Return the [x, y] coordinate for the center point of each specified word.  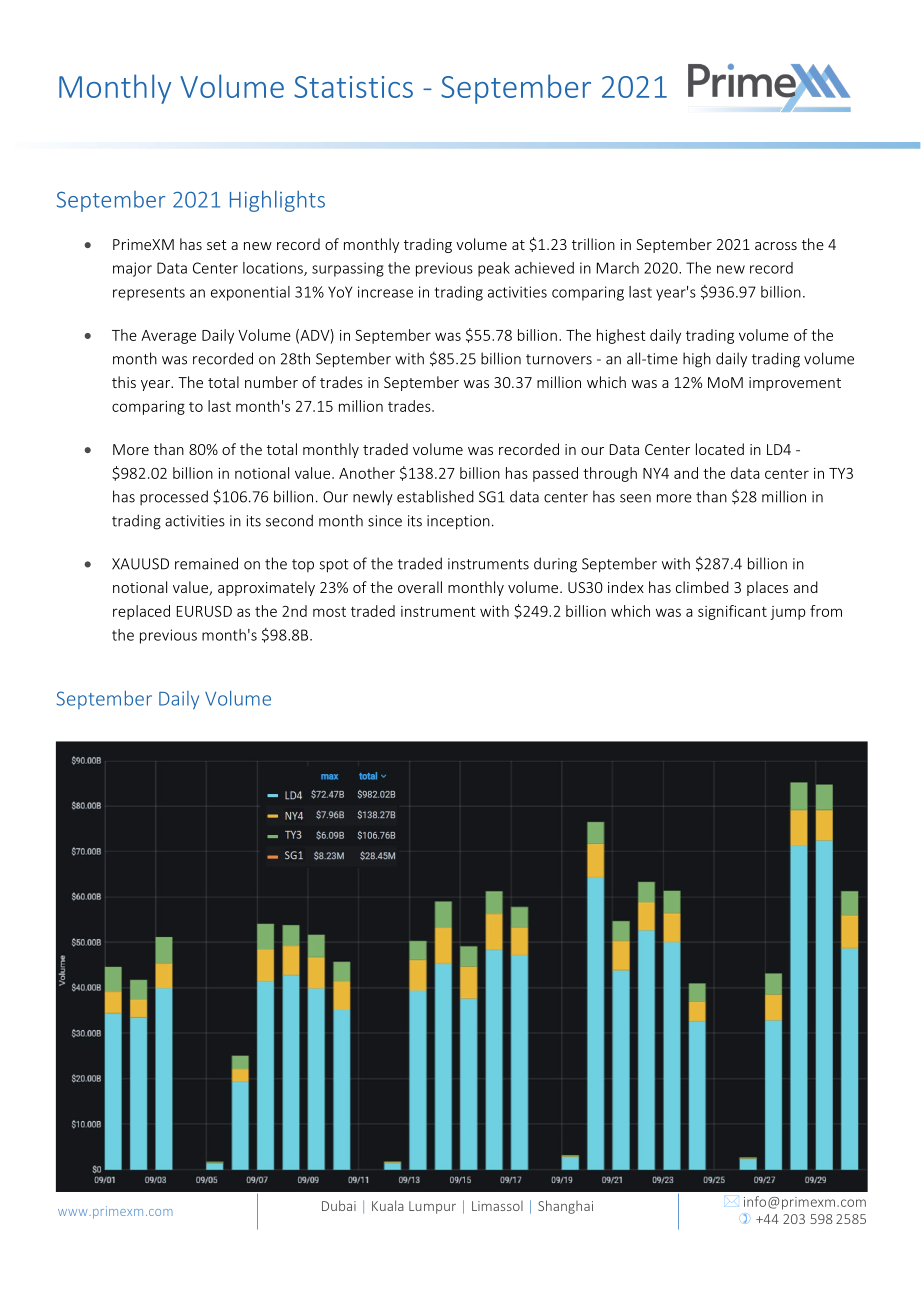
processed [174, 497]
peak [494, 269]
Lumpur [432, 1207]
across [776, 246]
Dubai [339, 1205]
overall [420, 587]
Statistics [353, 87]
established [435, 496]
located [720, 449]
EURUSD [204, 611]
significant [732, 612]
